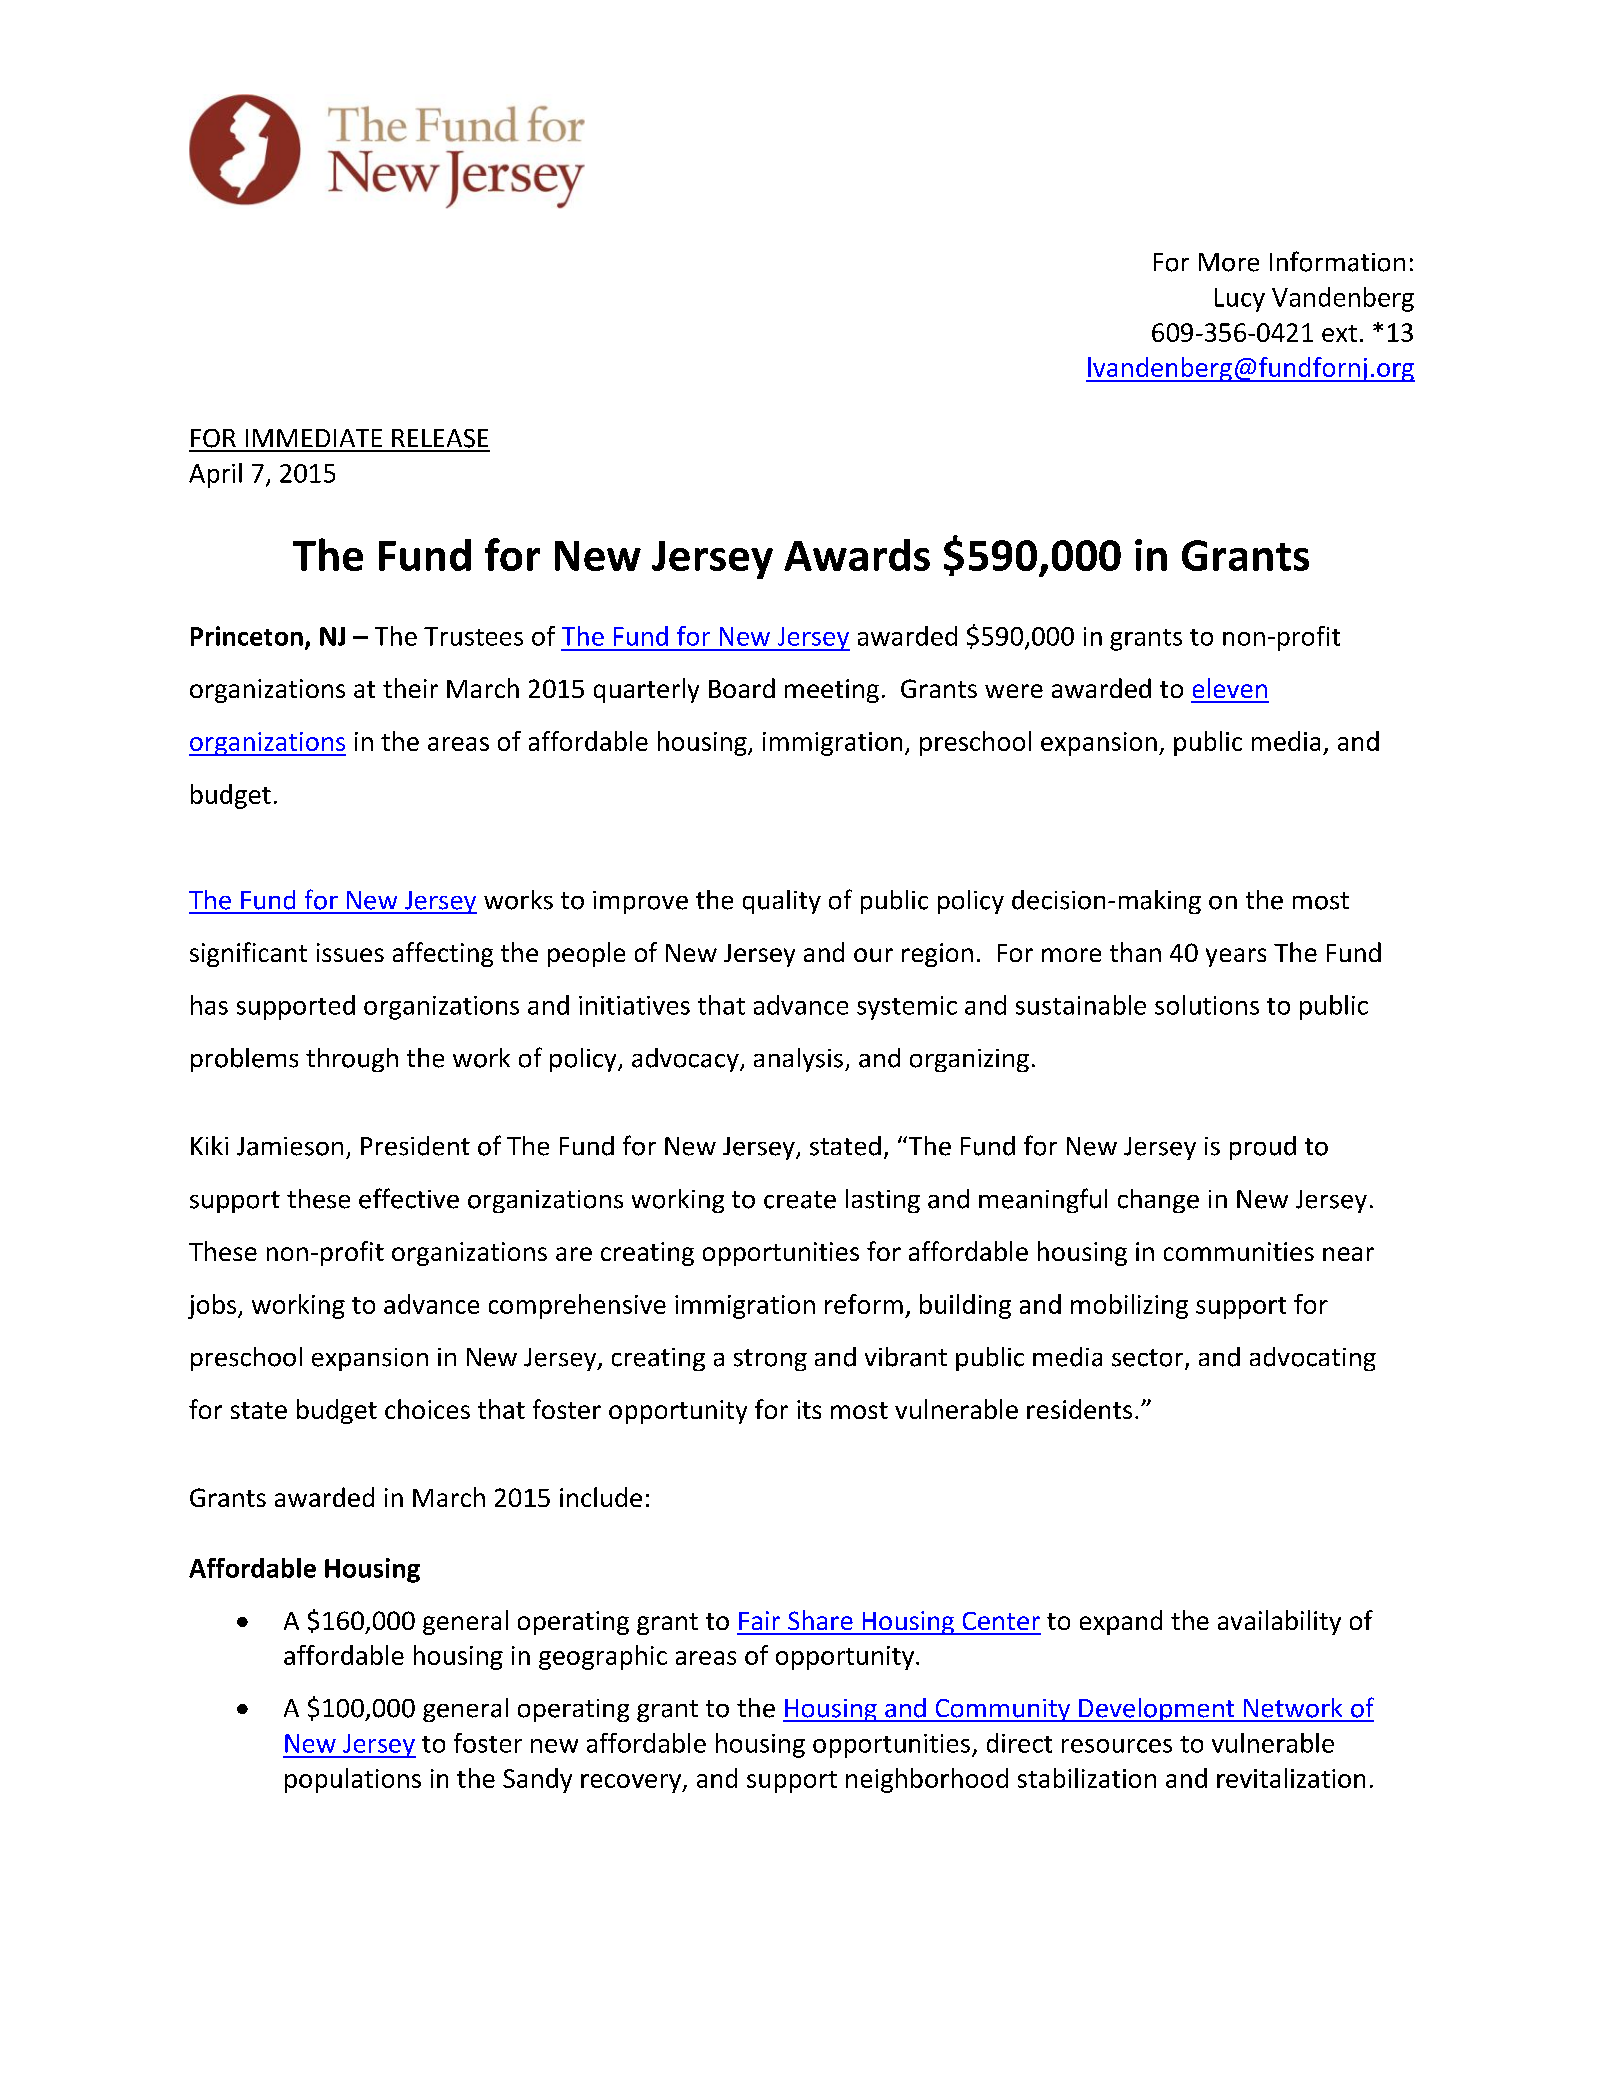 The width and height of the screenshot is (1603, 2074). Describe the element at coordinates (1207, 1005) in the screenshot. I see `solutions` at that location.
